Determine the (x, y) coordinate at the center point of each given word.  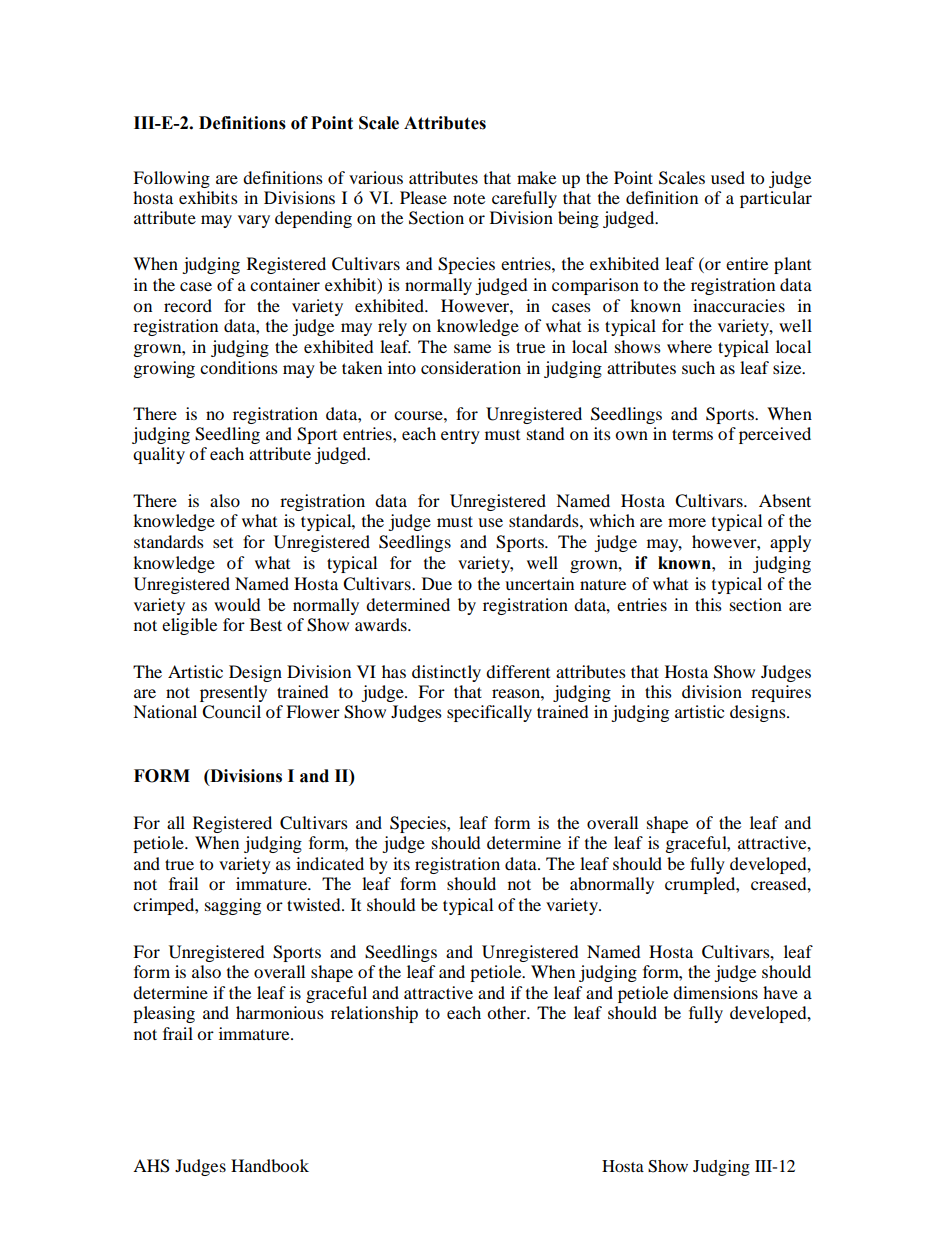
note (469, 198)
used (728, 177)
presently (233, 693)
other (507, 1012)
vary (254, 221)
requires (781, 693)
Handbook (270, 1165)
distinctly (446, 673)
